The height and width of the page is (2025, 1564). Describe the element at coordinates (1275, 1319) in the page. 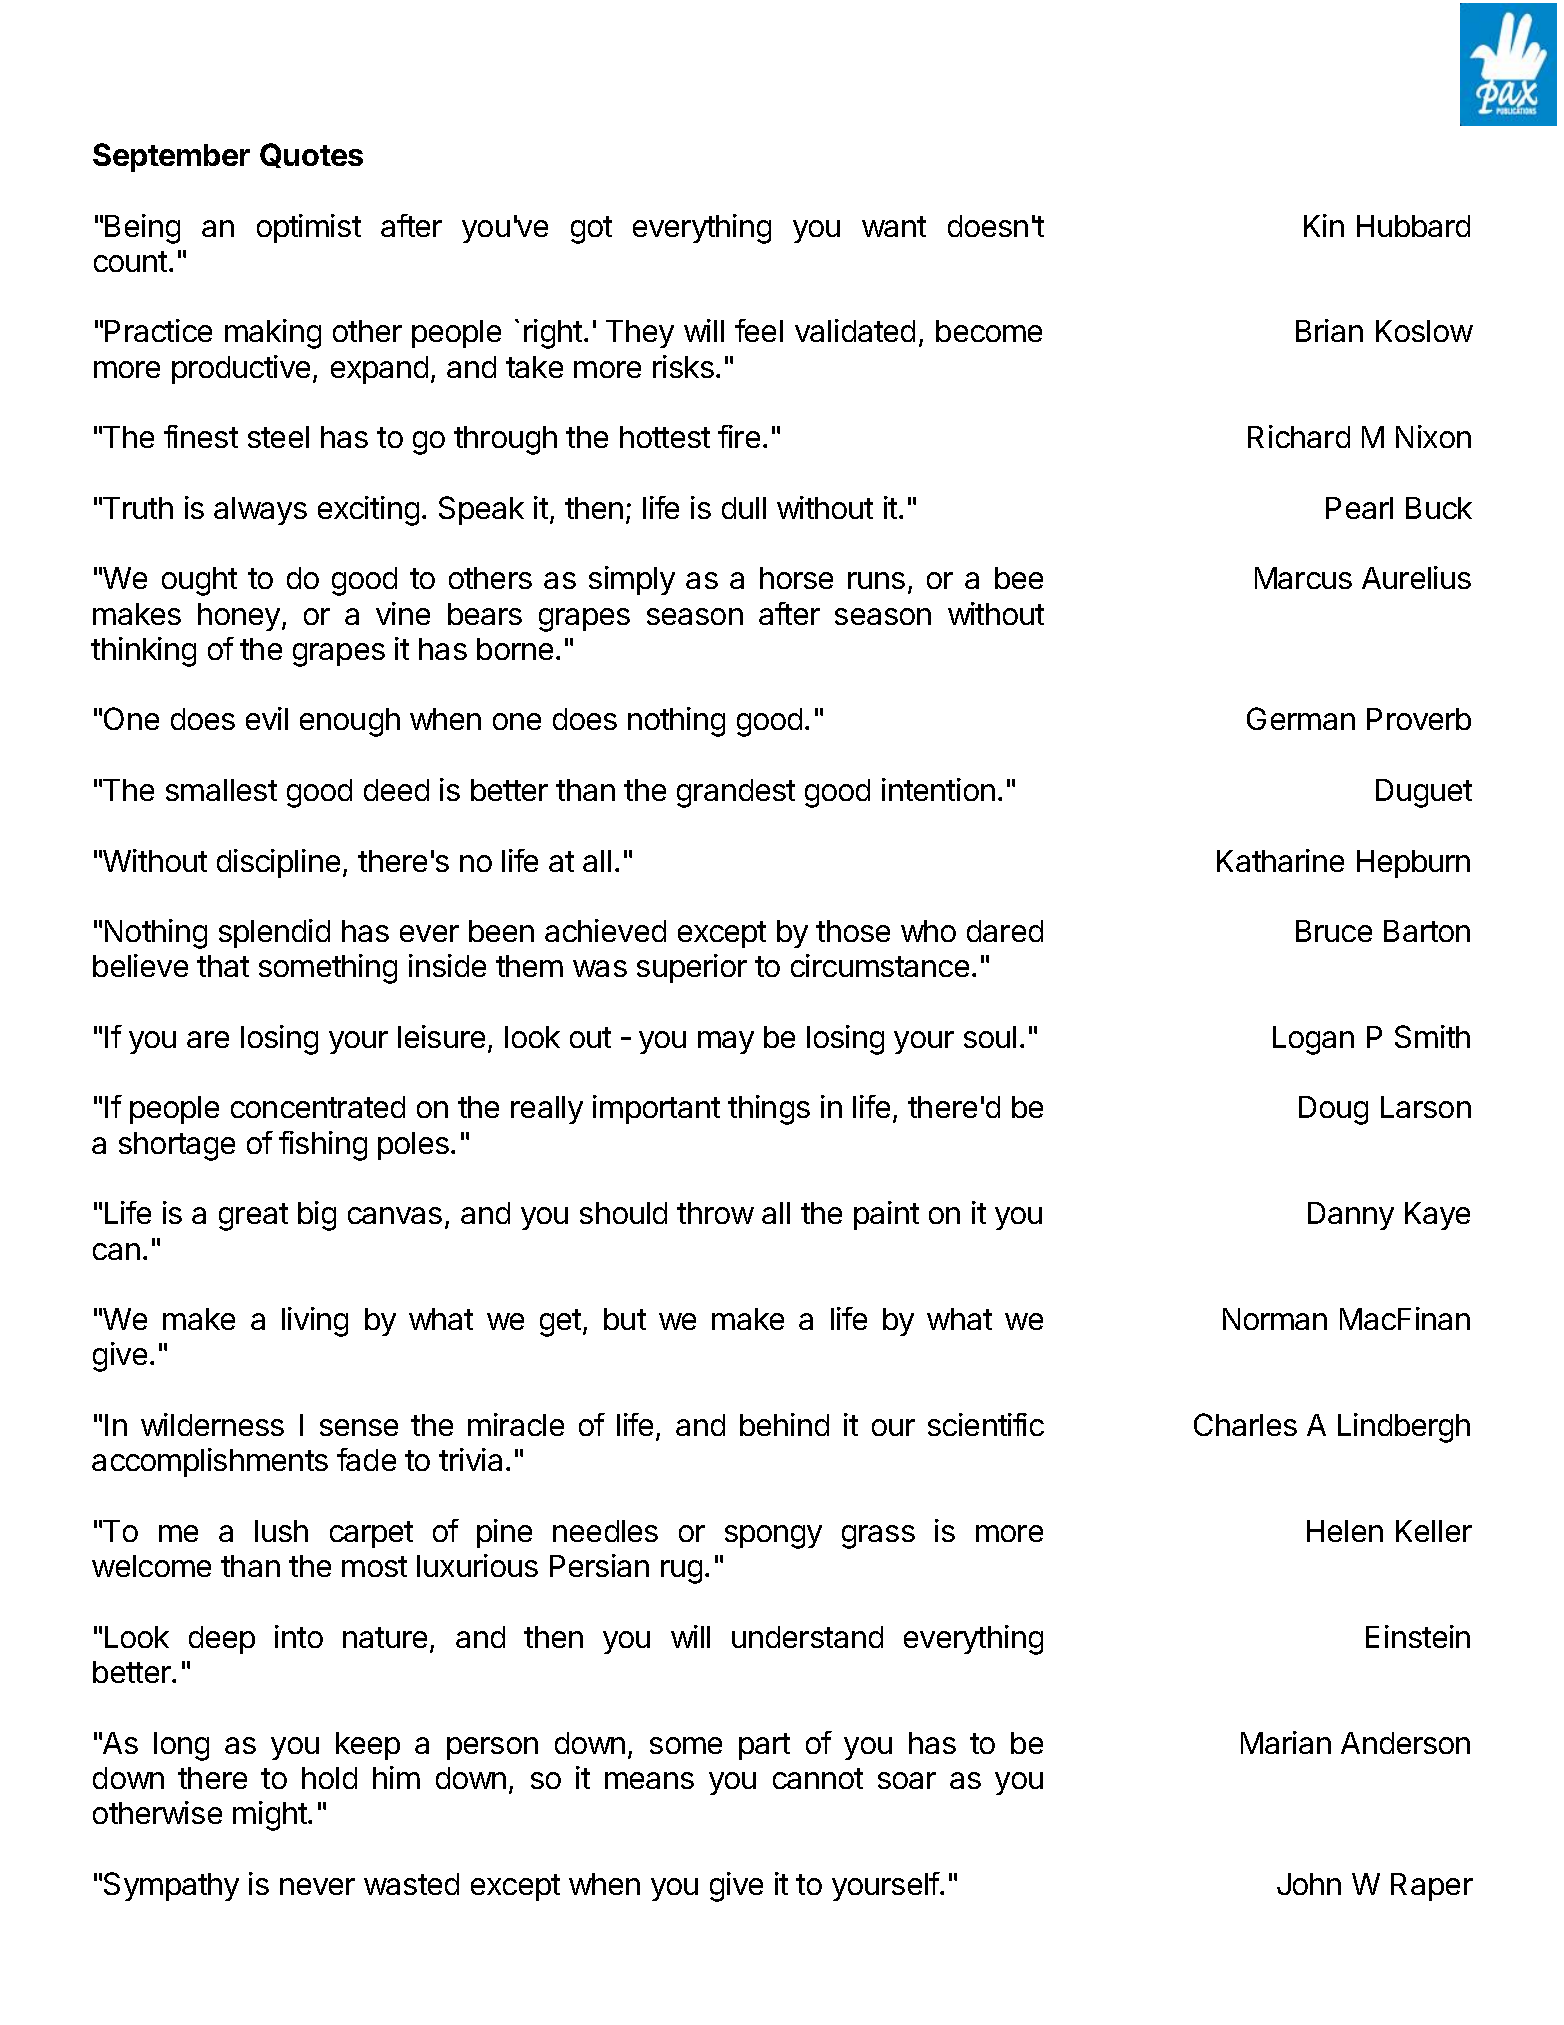

I see `Norman` at that location.
